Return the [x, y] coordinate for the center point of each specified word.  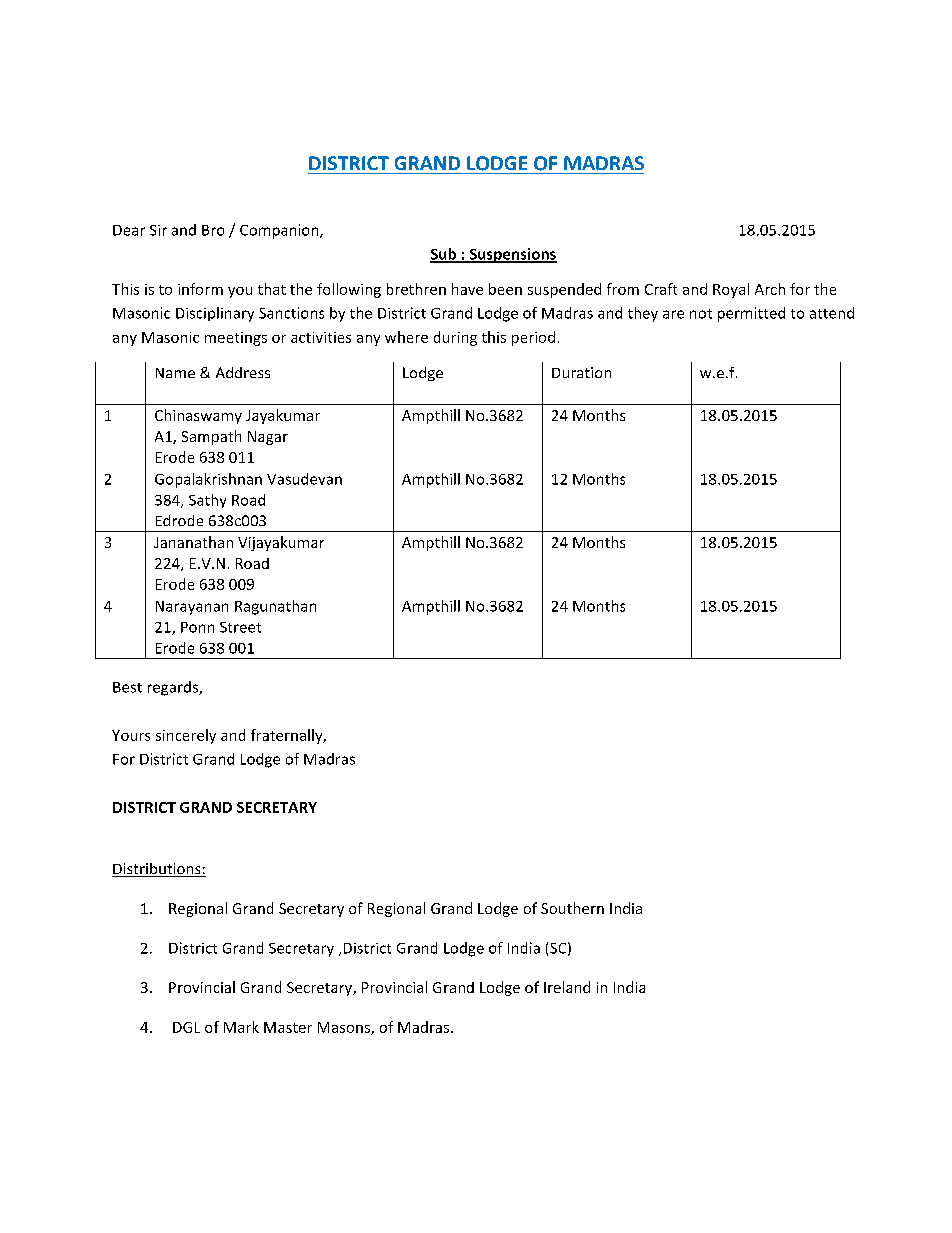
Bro [213, 230]
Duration [581, 372]
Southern [572, 908]
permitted [751, 314]
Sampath [211, 437]
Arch [770, 289]
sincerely [186, 736]
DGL [186, 1027]
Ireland [567, 987]
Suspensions [512, 255]
